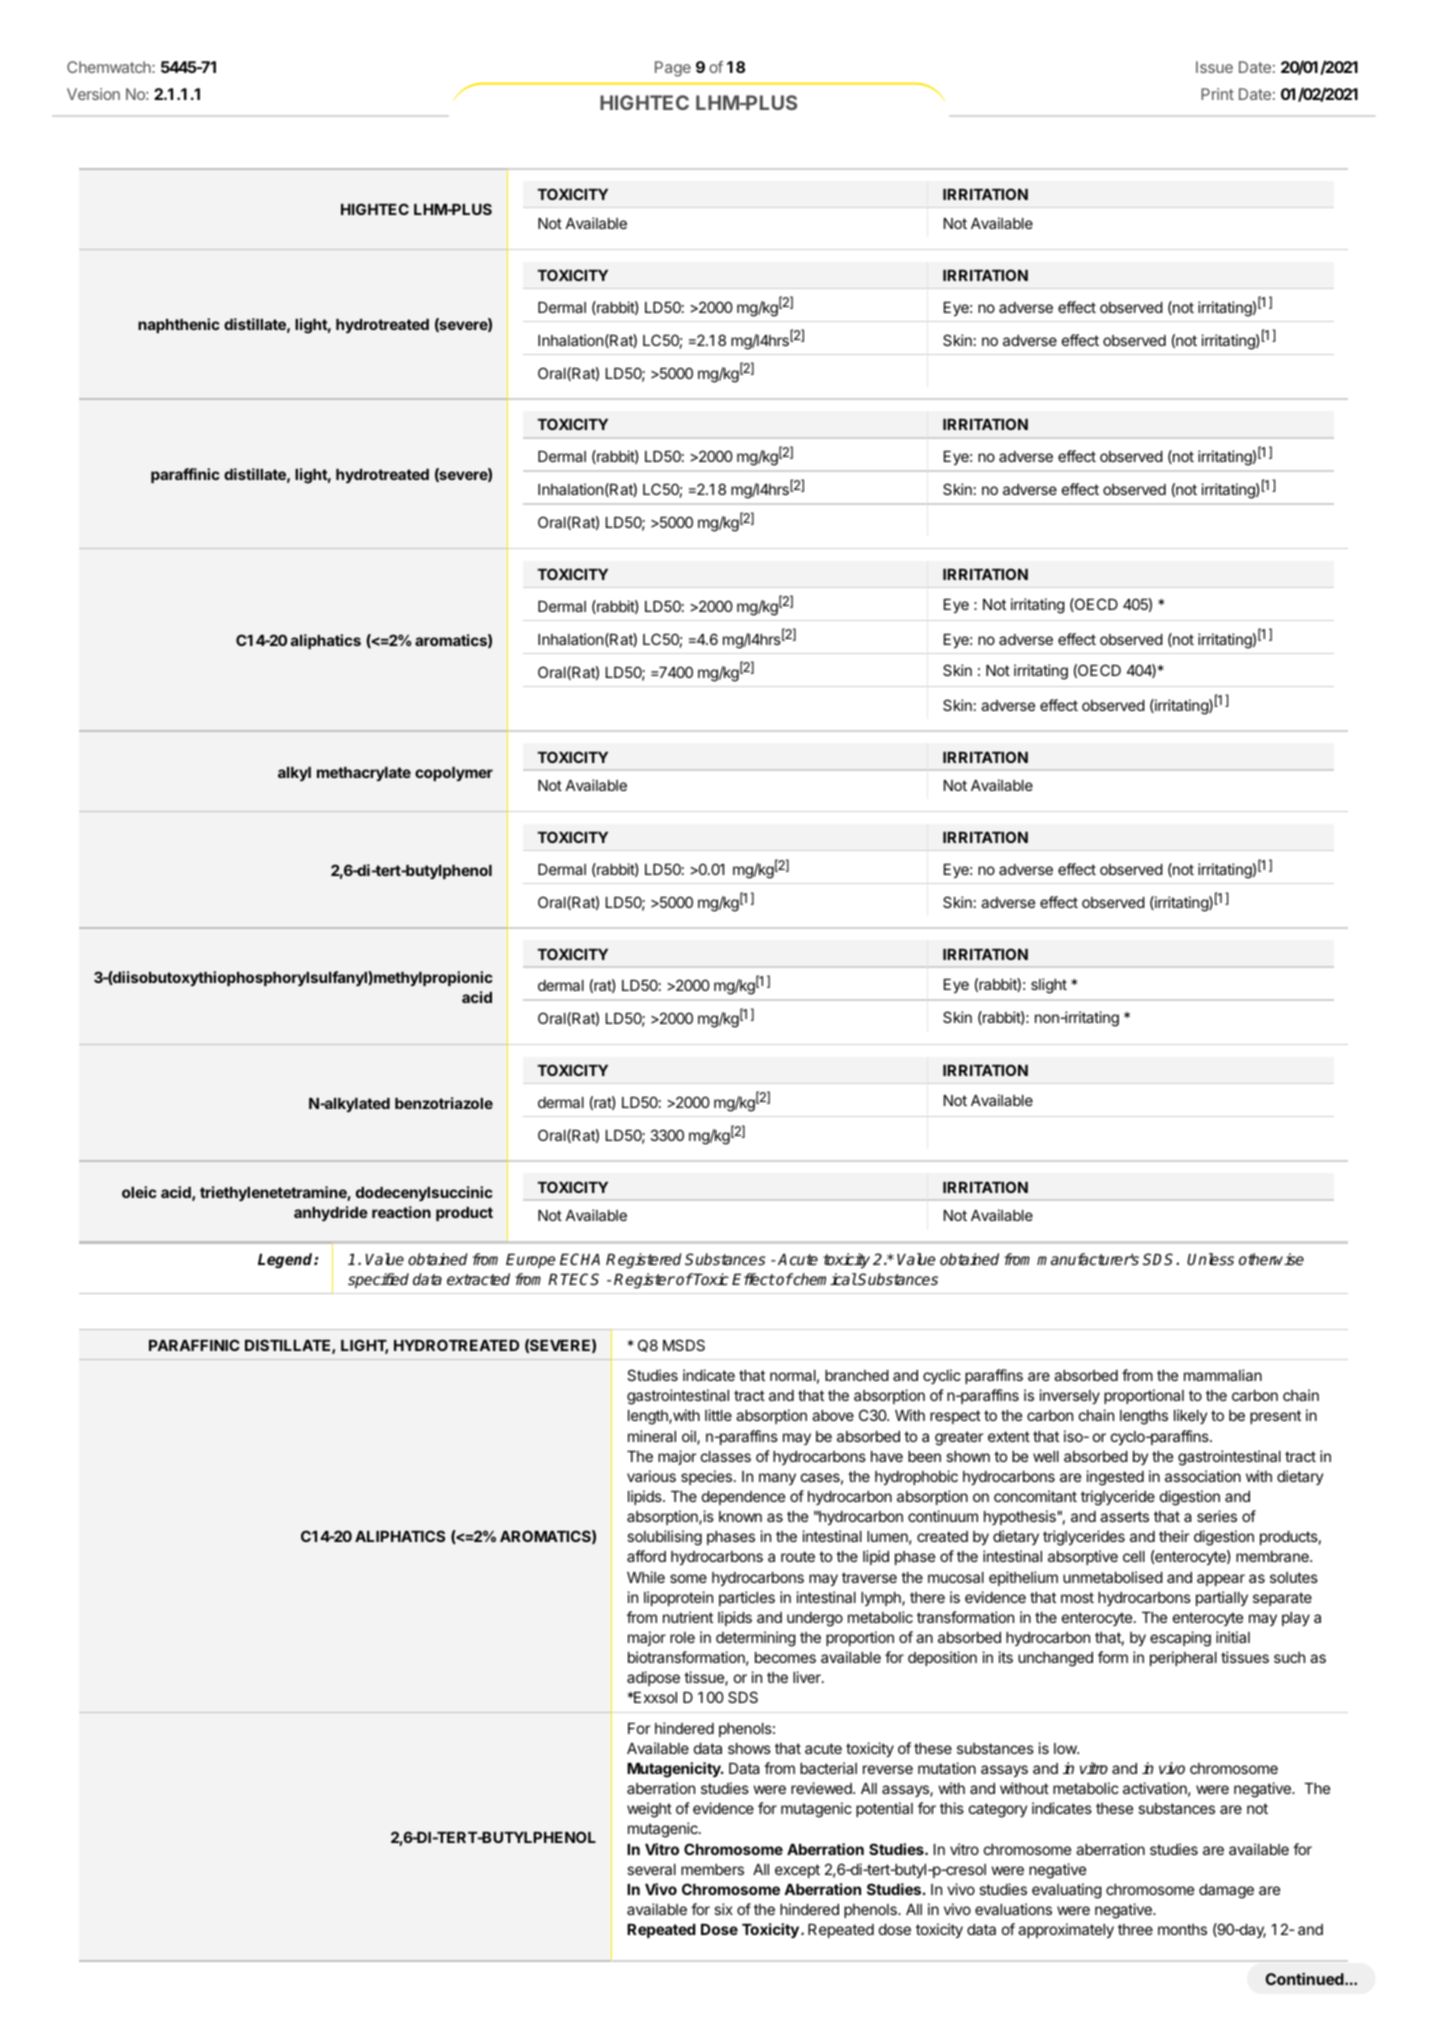 The width and height of the screenshot is (1429, 2023). I want to click on copolymer, so click(454, 774).
